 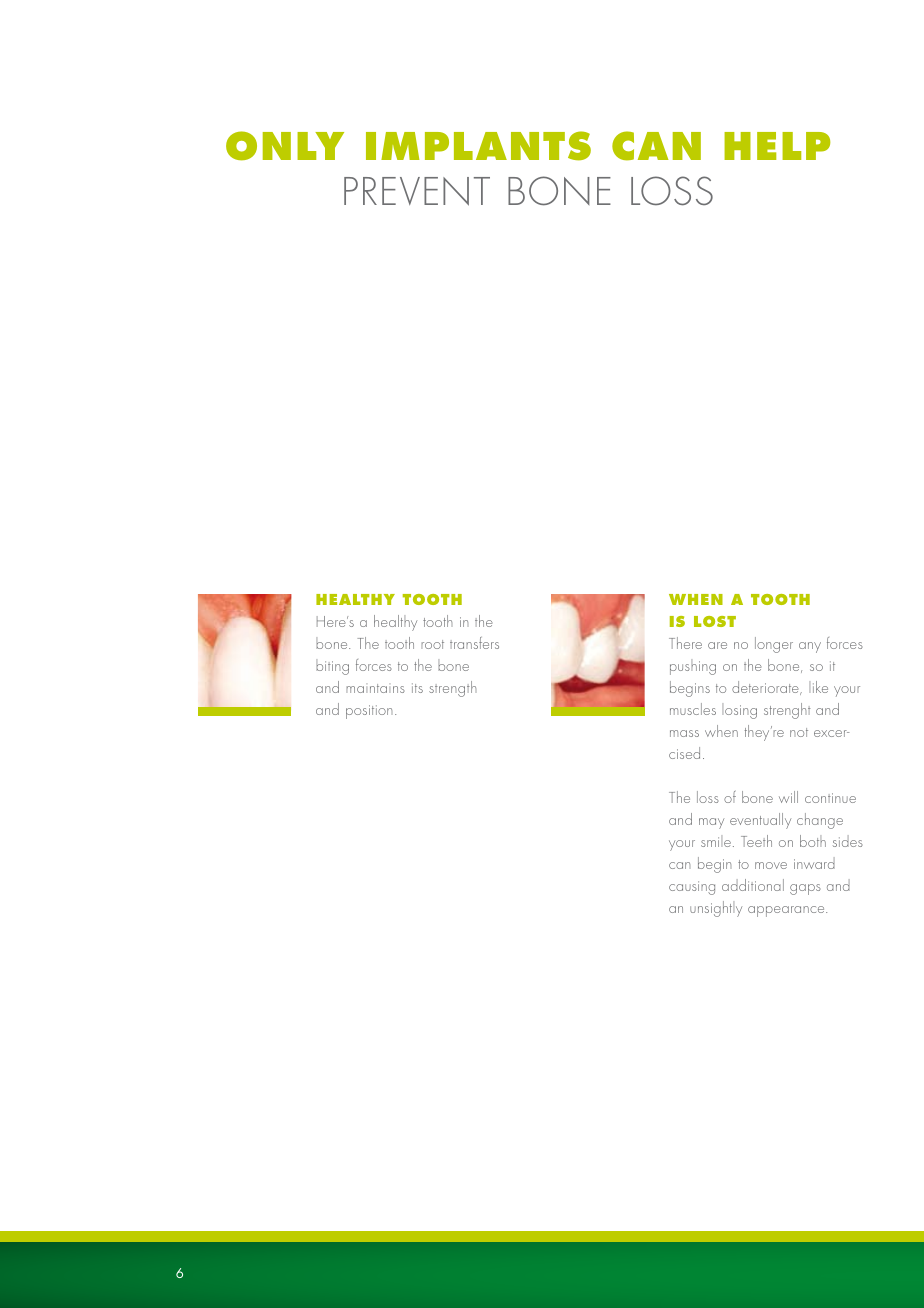 I want to click on position, so click(x=369, y=712).
